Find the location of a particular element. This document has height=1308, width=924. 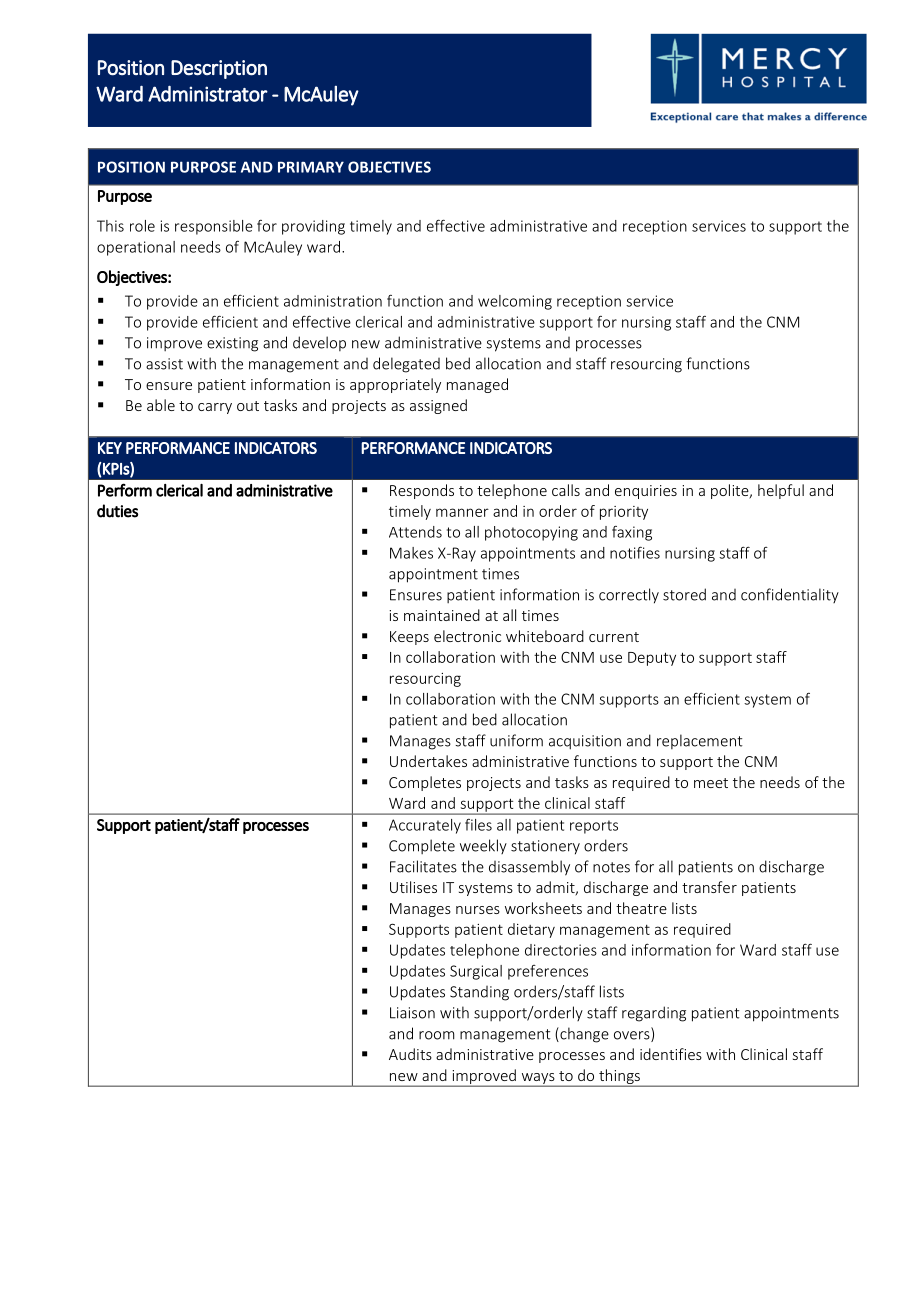

replacement is located at coordinates (700, 741).
